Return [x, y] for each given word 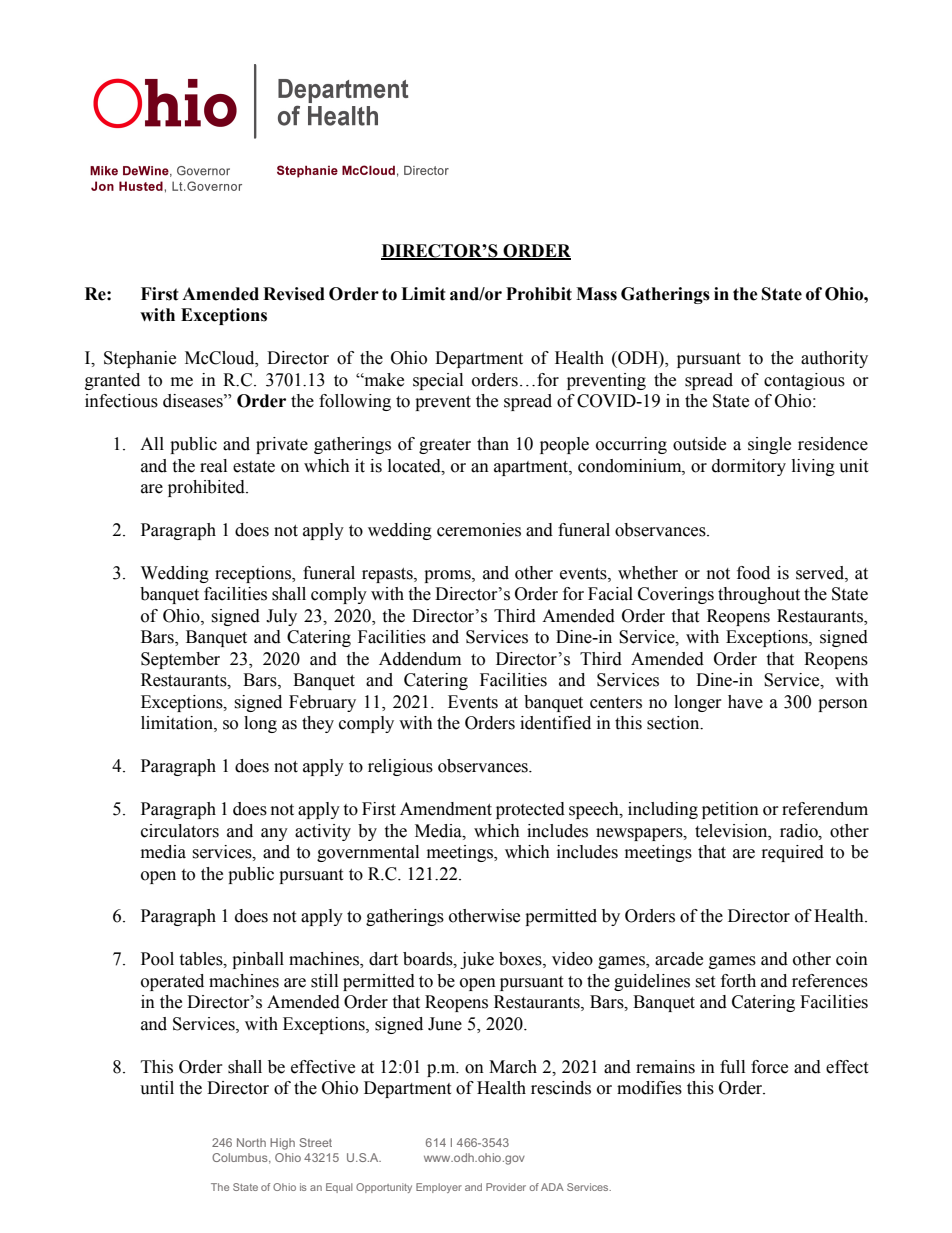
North [251, 1142]
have [745, 702]
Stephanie [140, 359]
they [318, 724]
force [769, 1067]
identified [555, 723]
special [438, 381]
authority [834, 359]
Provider [506, 1187]
